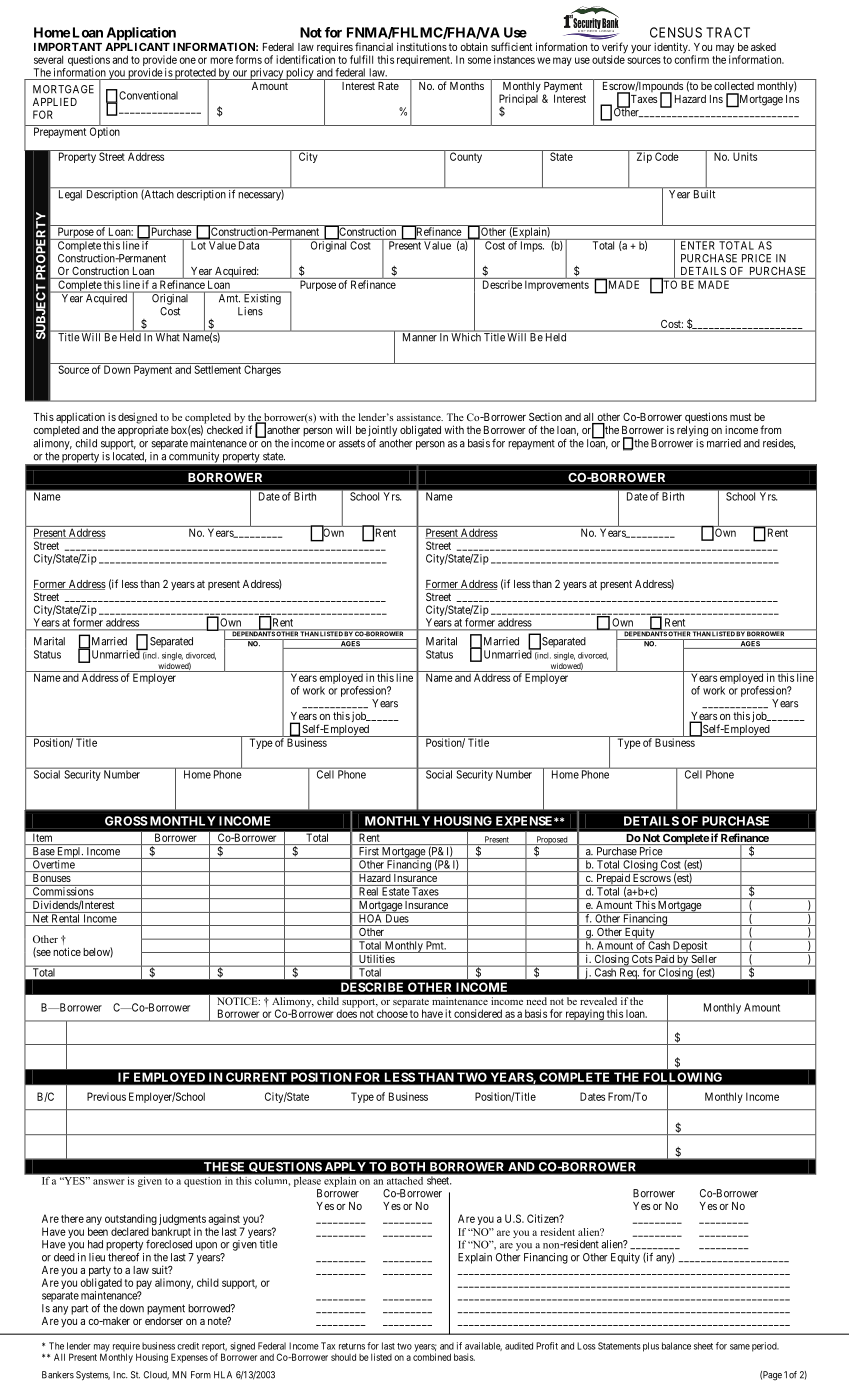  What do you see at coordinates (164, 1321) in the document?
I see `endorser` at bounding box center [164, 1321].
